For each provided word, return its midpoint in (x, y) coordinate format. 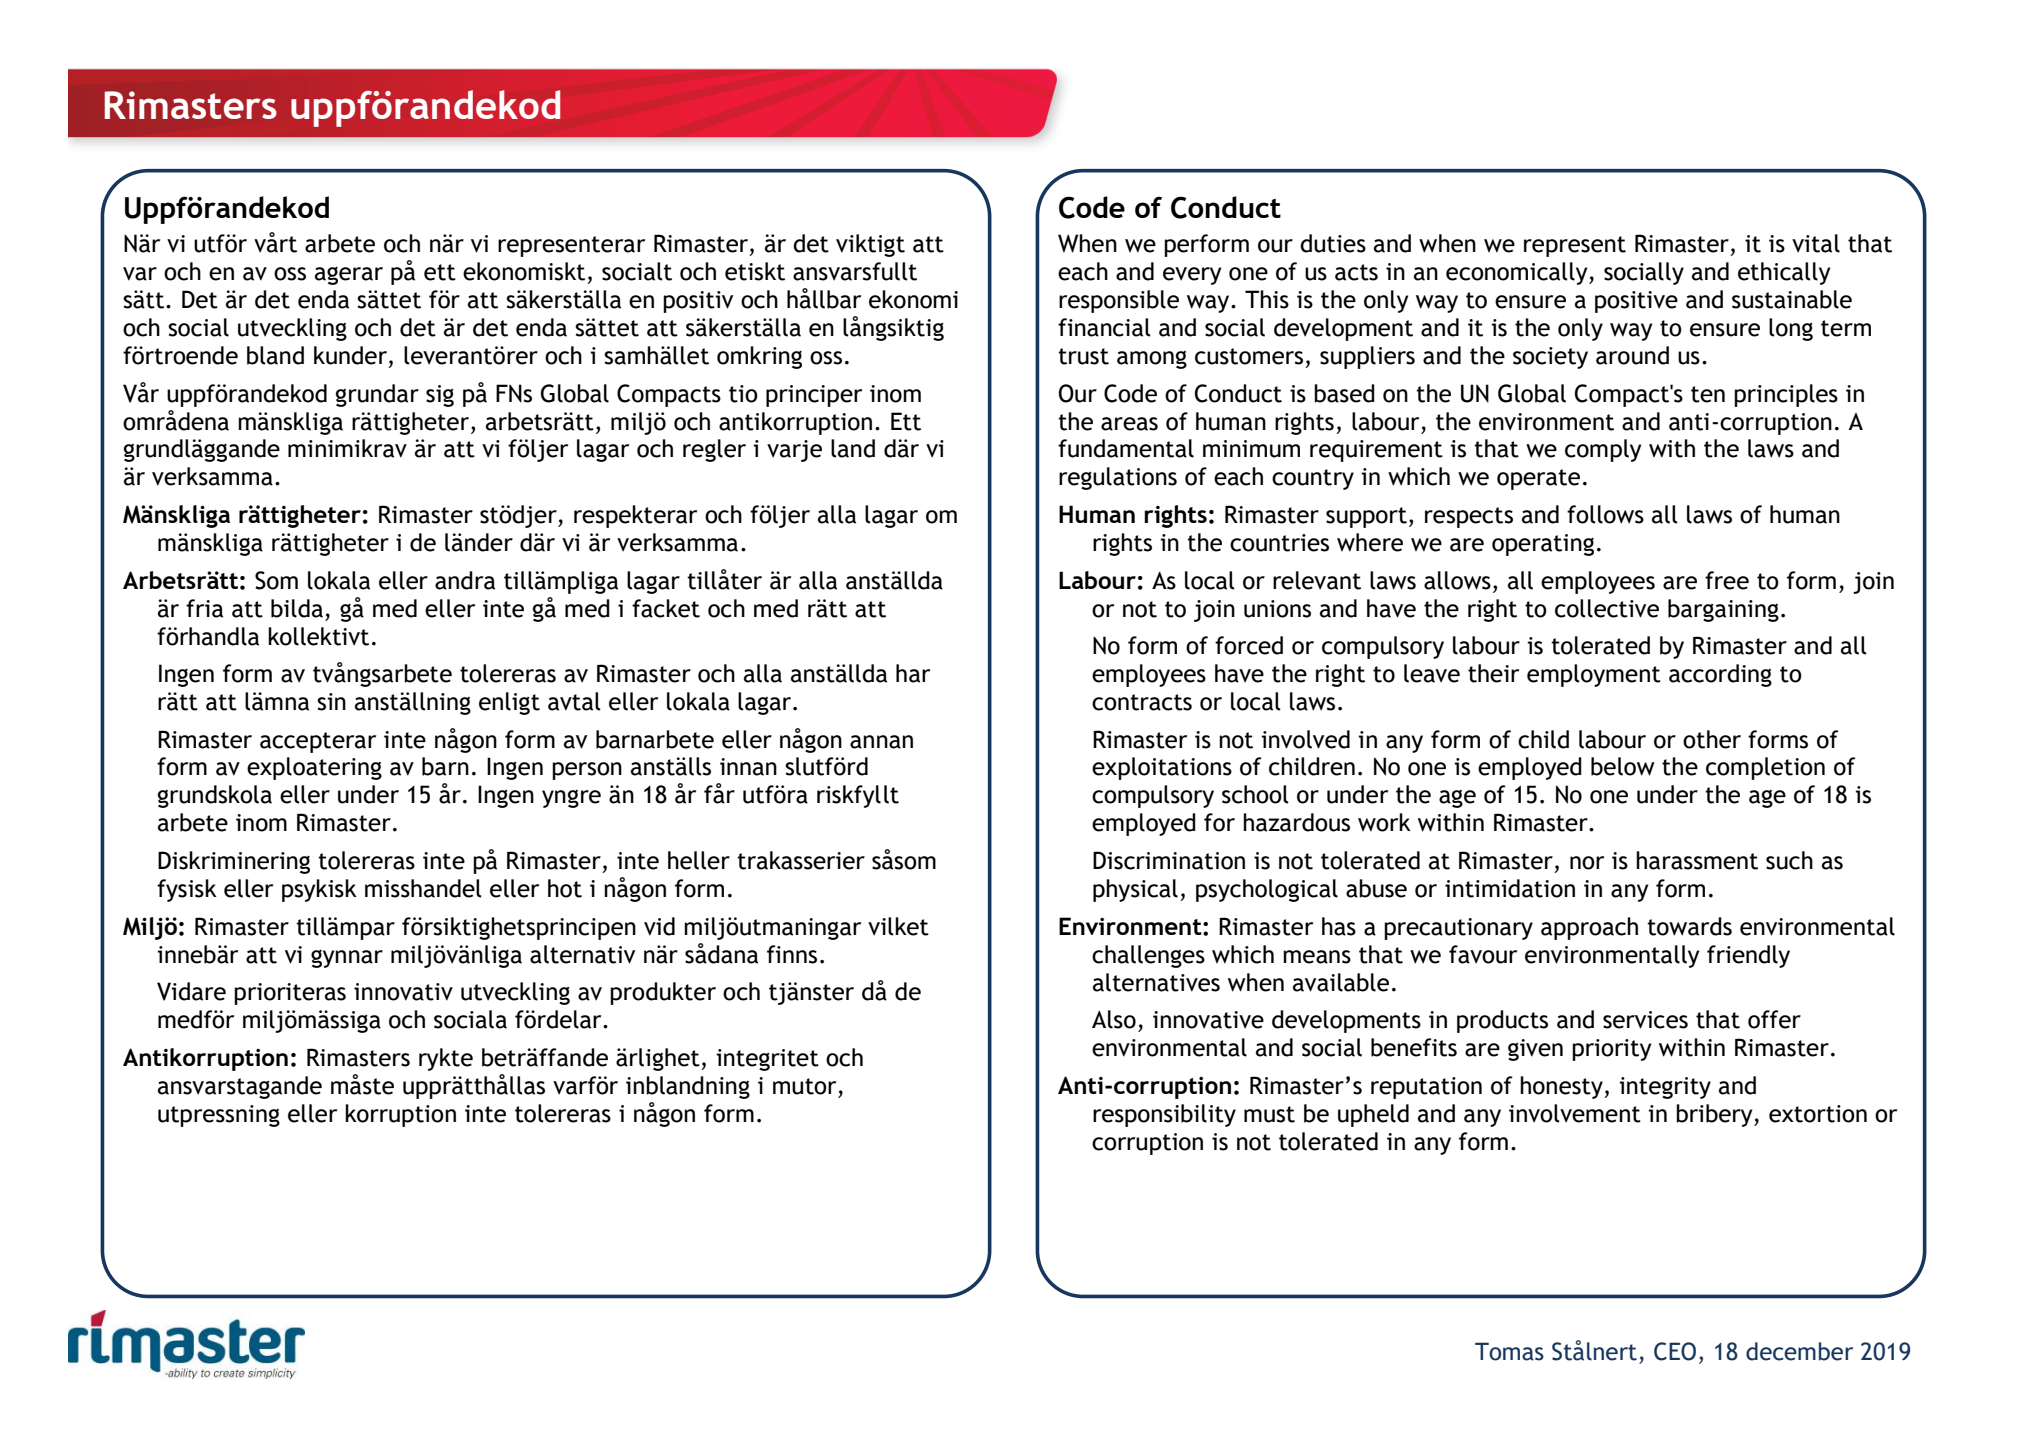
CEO (1675, 1351)
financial (1104, 327)
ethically (1784, 273)
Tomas (1509, 1351)
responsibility (1164, 1115)
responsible (1119, 301)
